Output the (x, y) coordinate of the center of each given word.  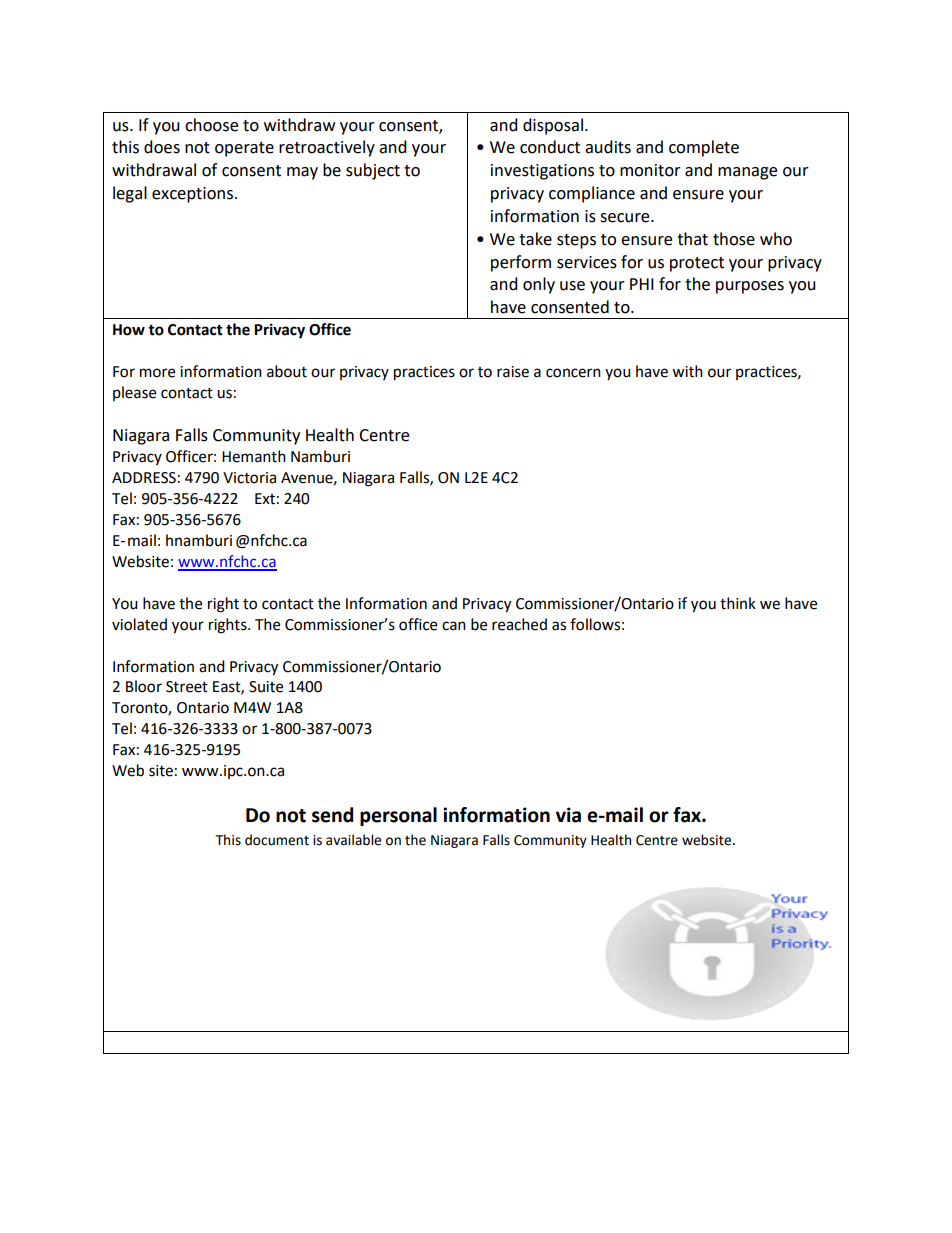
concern (573, 373)
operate (244, 149)
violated (139, 624)
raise (513, 372)
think (738, 603)
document (277, 840)
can (454, 626)
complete (704, 148)
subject (373, 171)
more (157, 373)
